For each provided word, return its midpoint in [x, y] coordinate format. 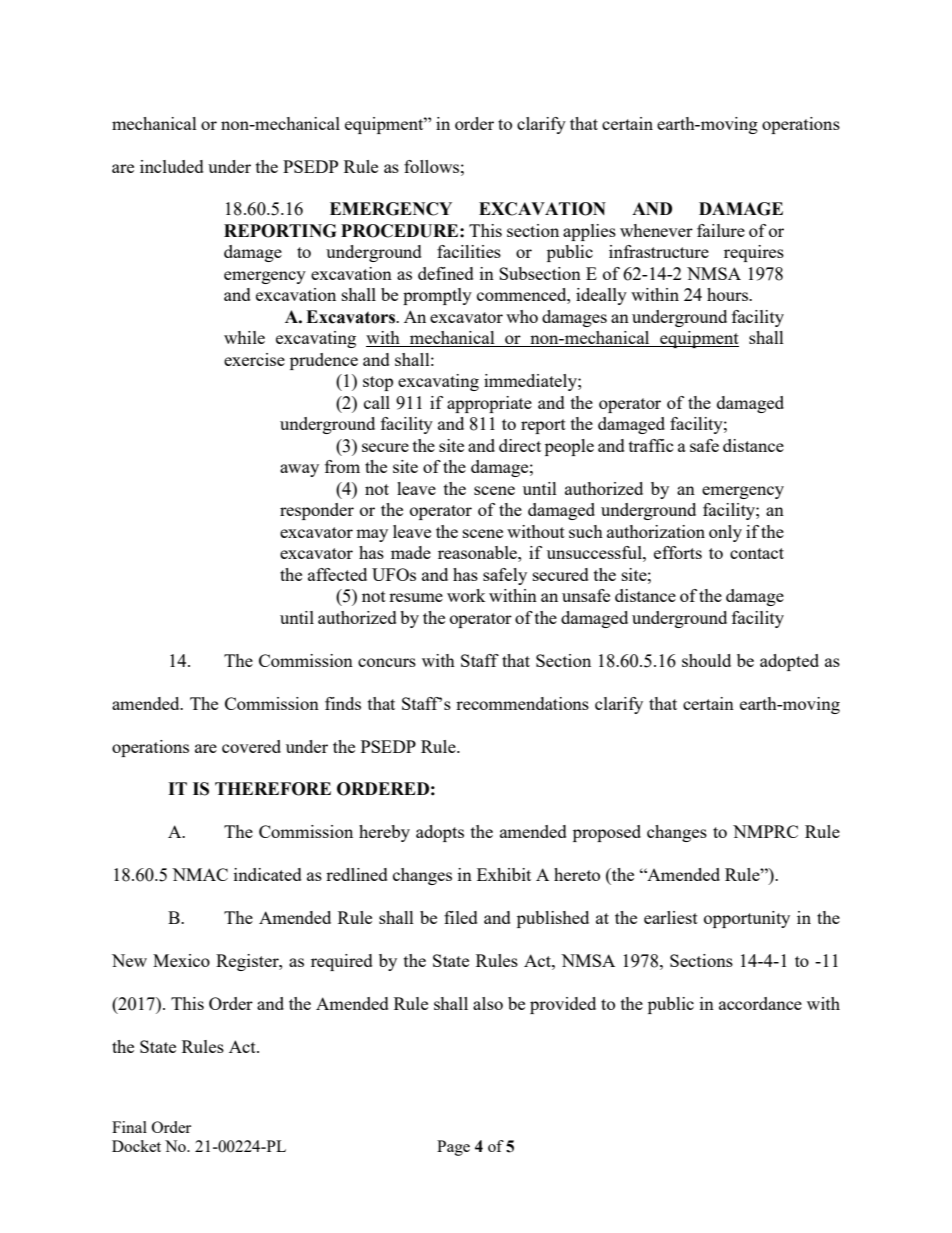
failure [721, 230]
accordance [760, 1003]
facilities [469, 251]
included [172, 166]
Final [129, 1127]
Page [453, 1148]
